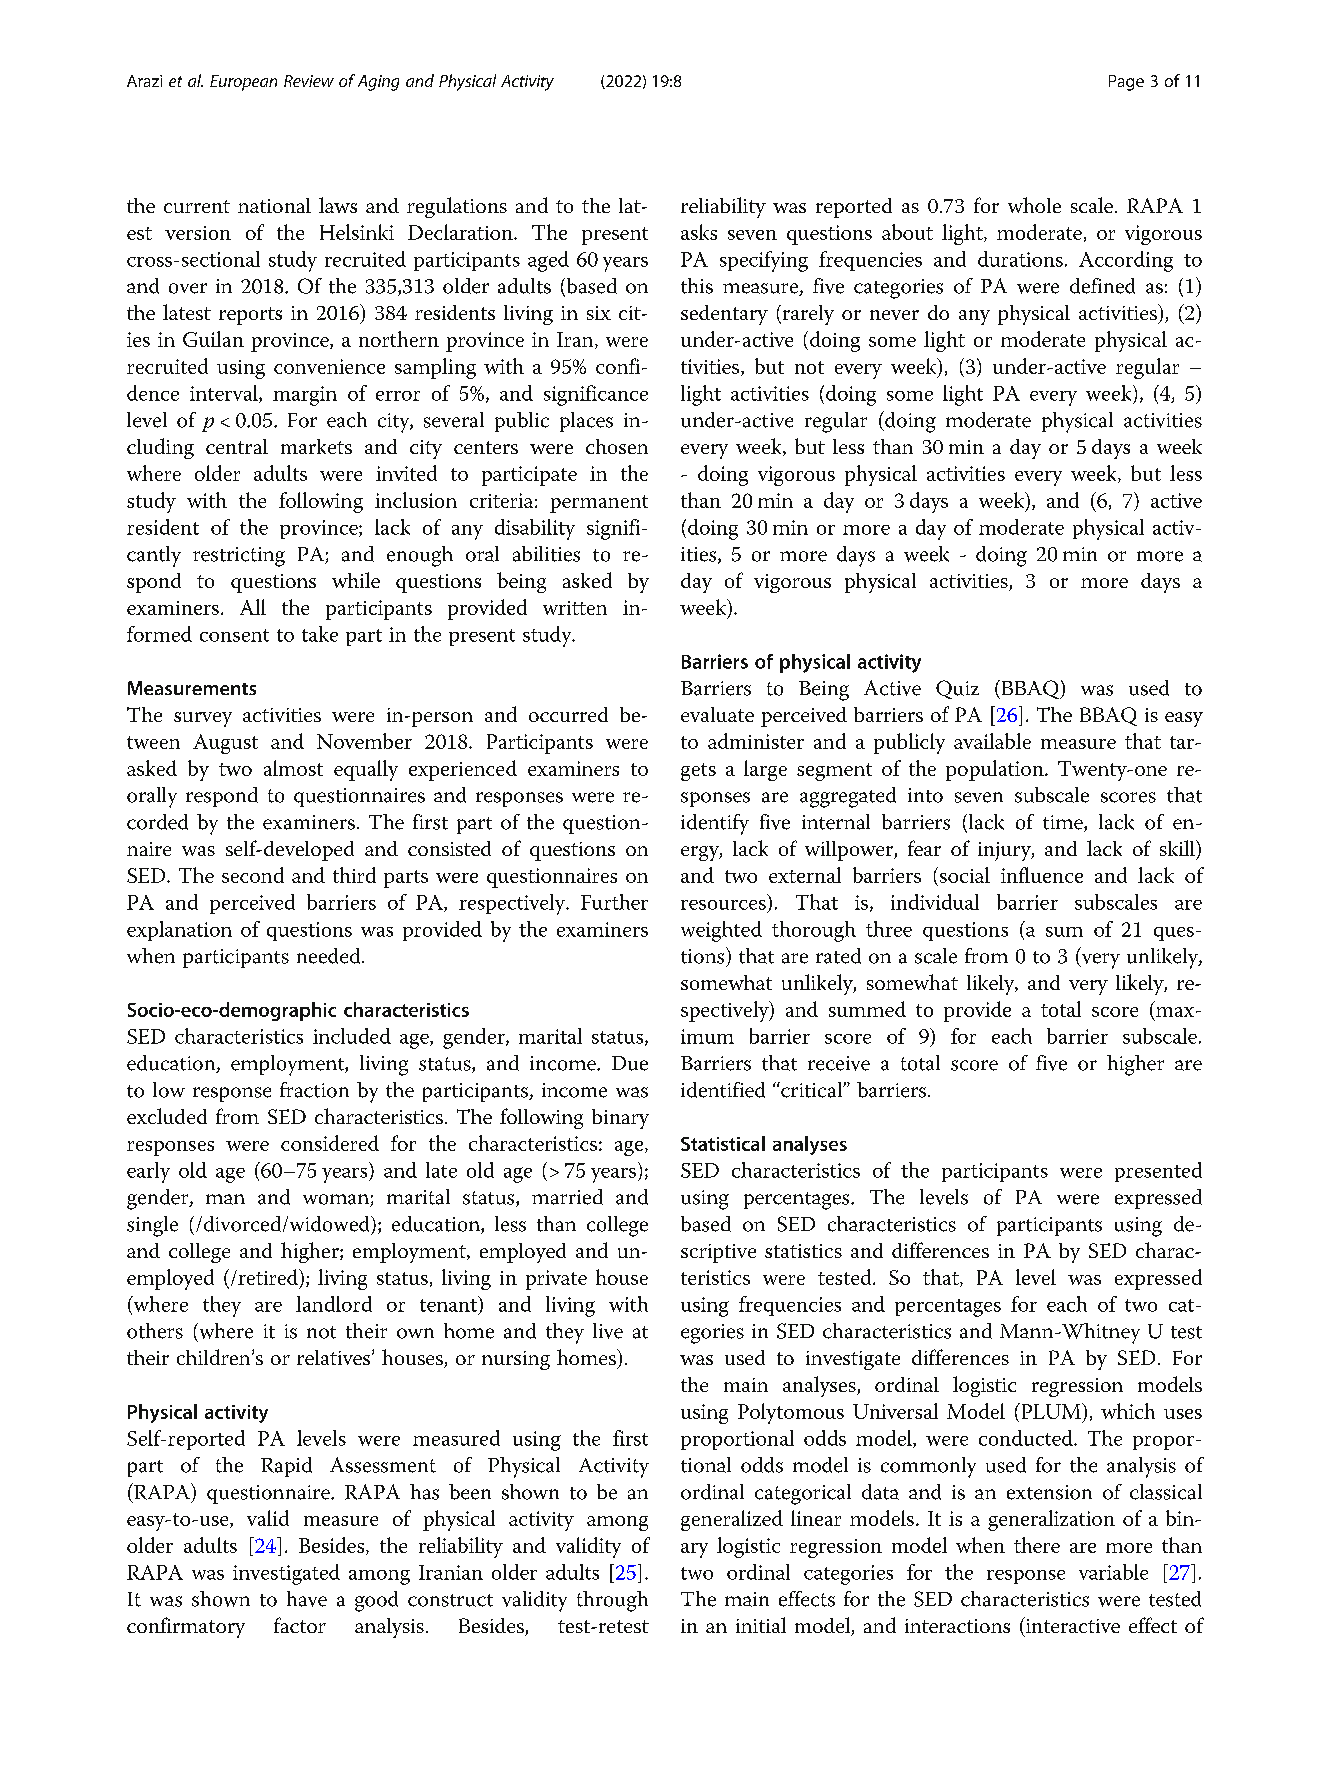 The width and height of the screenshot is (1329, 1766). I want to click on second, so click(253, 875).
